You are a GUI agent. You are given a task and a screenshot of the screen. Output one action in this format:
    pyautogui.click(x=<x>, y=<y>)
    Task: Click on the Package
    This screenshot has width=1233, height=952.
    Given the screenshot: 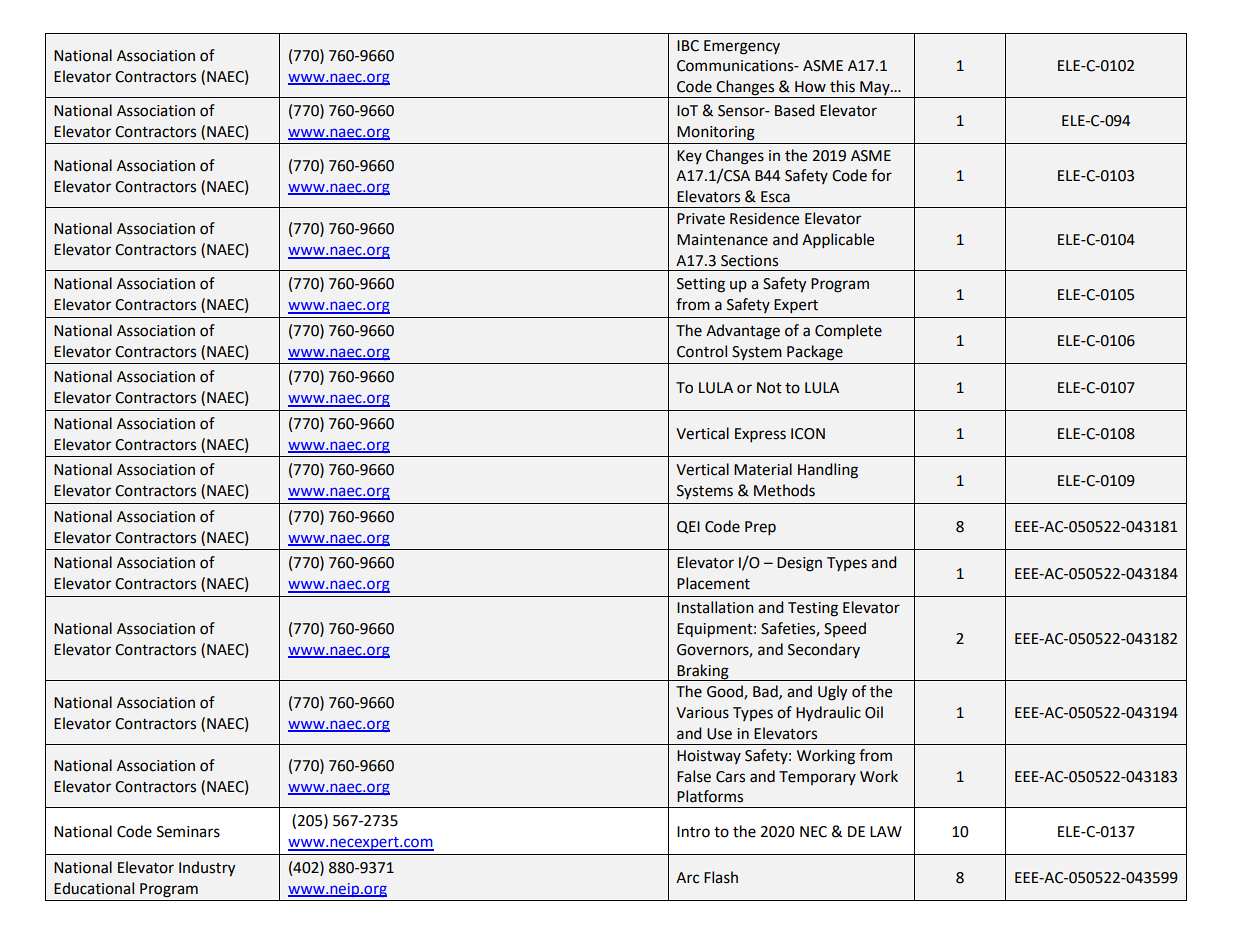 What is the action you would take?
    pyautogui.click(x=815, y=353)
